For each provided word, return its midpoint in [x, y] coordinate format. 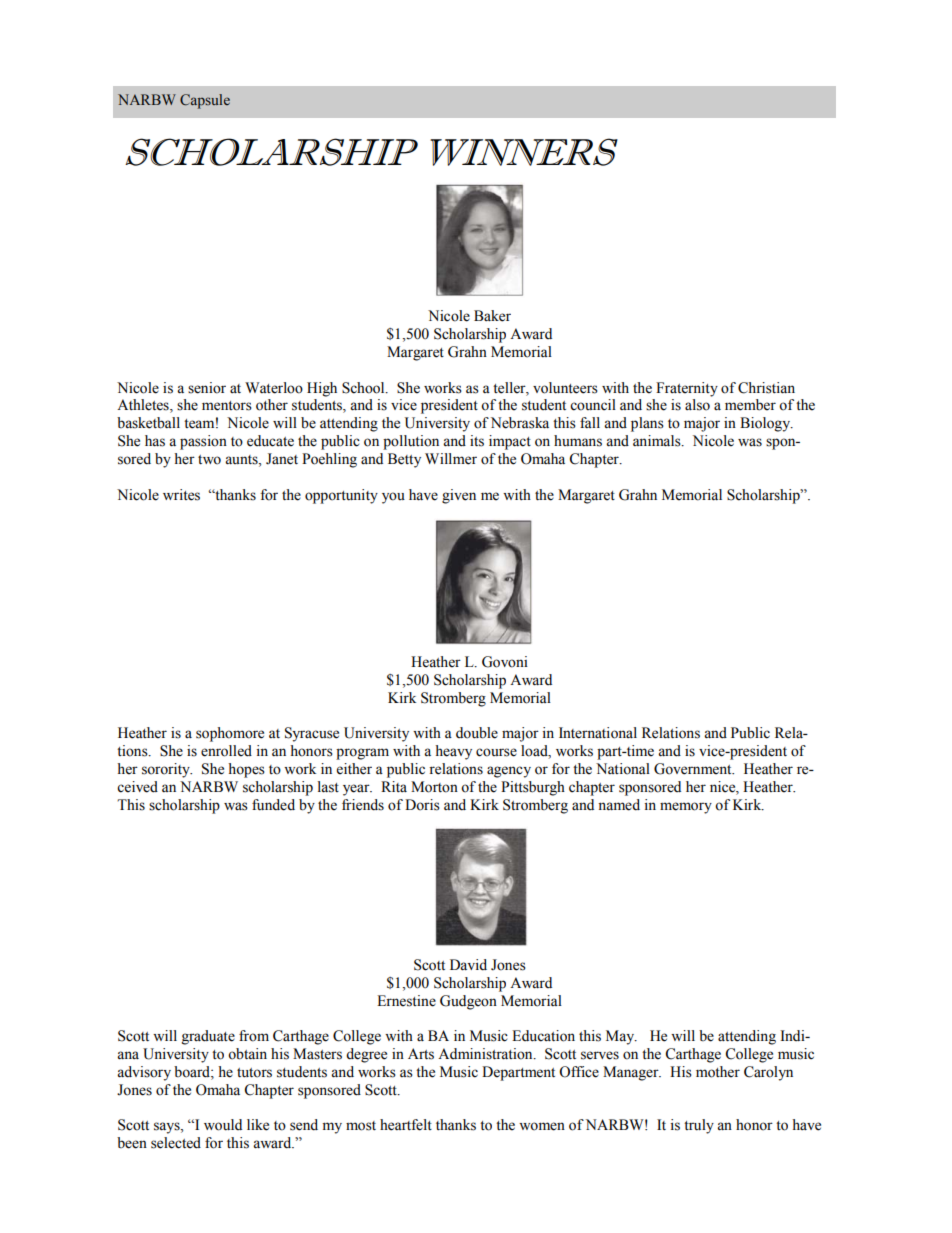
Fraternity [687, 389]
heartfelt [406, 1125]
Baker [492, 316]
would [223, 1125]
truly [699, 1126]
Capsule [205, 101]
